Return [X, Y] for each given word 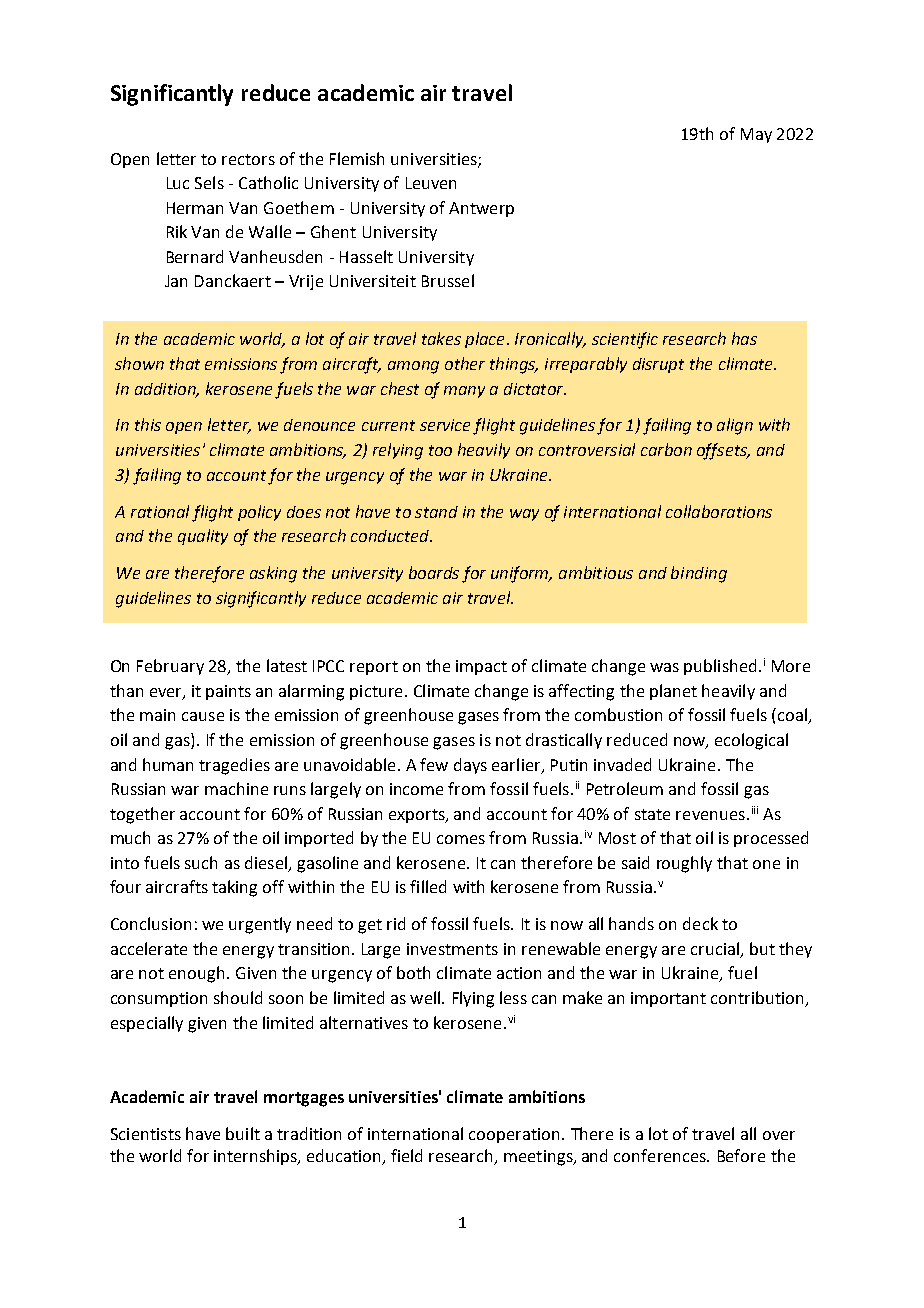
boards [434, 572]
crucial [715, 948]
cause [203, 716]
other [465, 363]
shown [139, 363]
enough [196, 974]
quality [203, 537]
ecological [751, 741]
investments [452, 949]
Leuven [431, 183]
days [470, 766]
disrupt [658, 365]
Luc [178, 183]
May [756, 135]
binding [699, 574]
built [243, 1133]
